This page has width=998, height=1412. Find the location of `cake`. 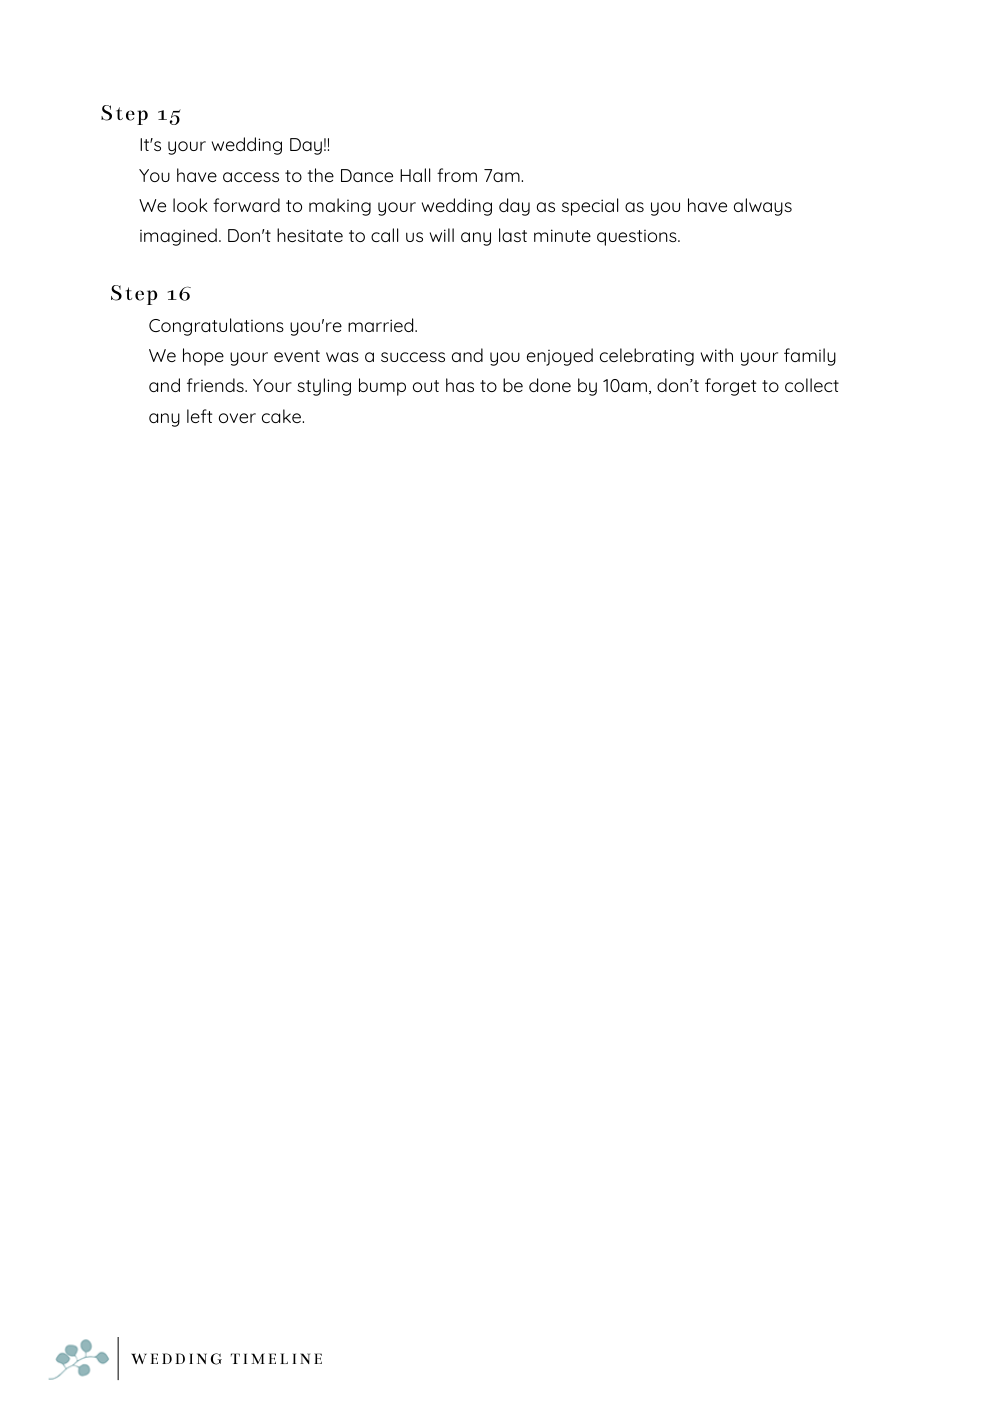

cake is located at coordinates (283, 416).
